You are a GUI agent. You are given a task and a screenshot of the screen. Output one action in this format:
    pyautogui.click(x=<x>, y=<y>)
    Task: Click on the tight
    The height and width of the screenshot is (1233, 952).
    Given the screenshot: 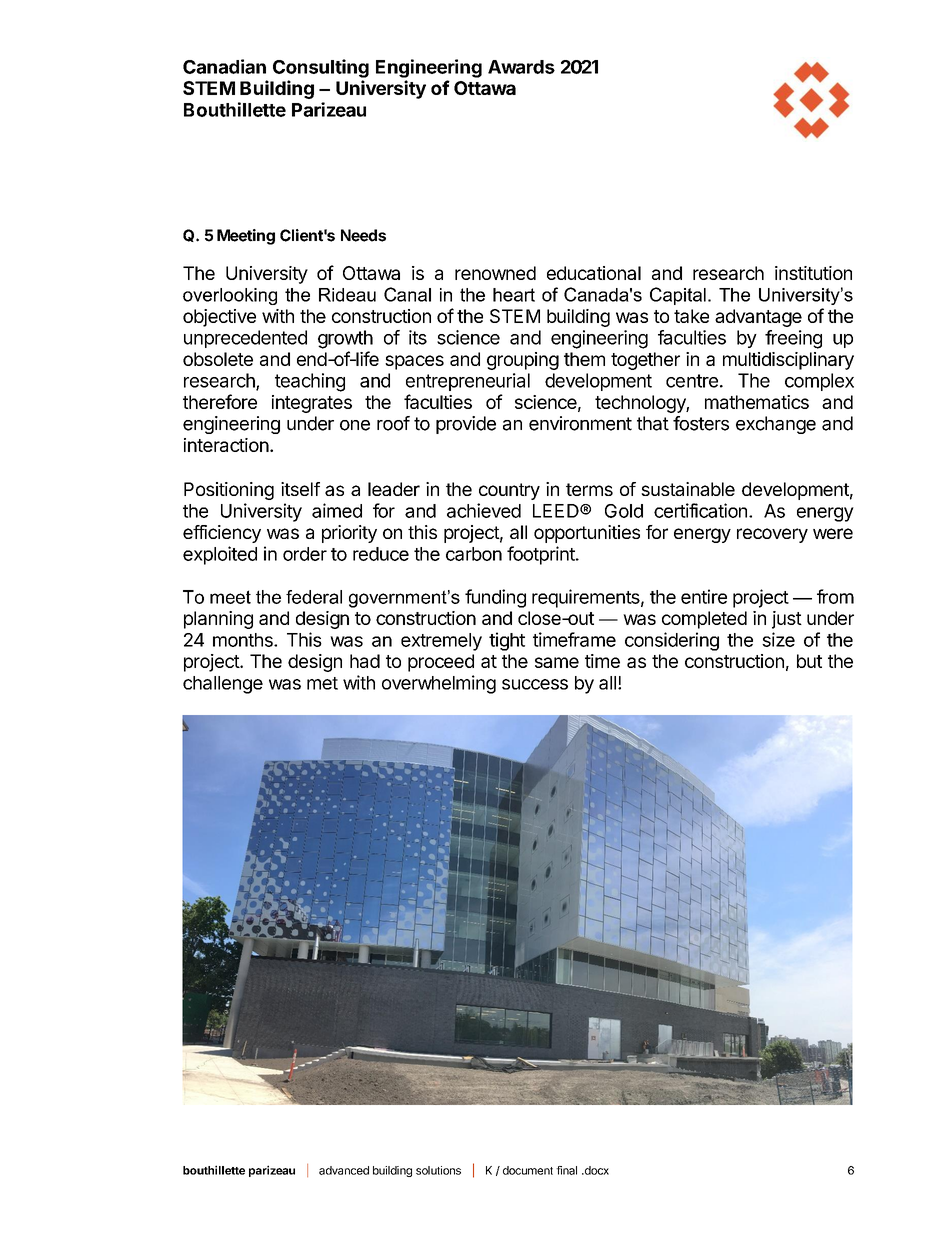 What is the action you would take?
    pyautogui.click(x=507, y=641)
